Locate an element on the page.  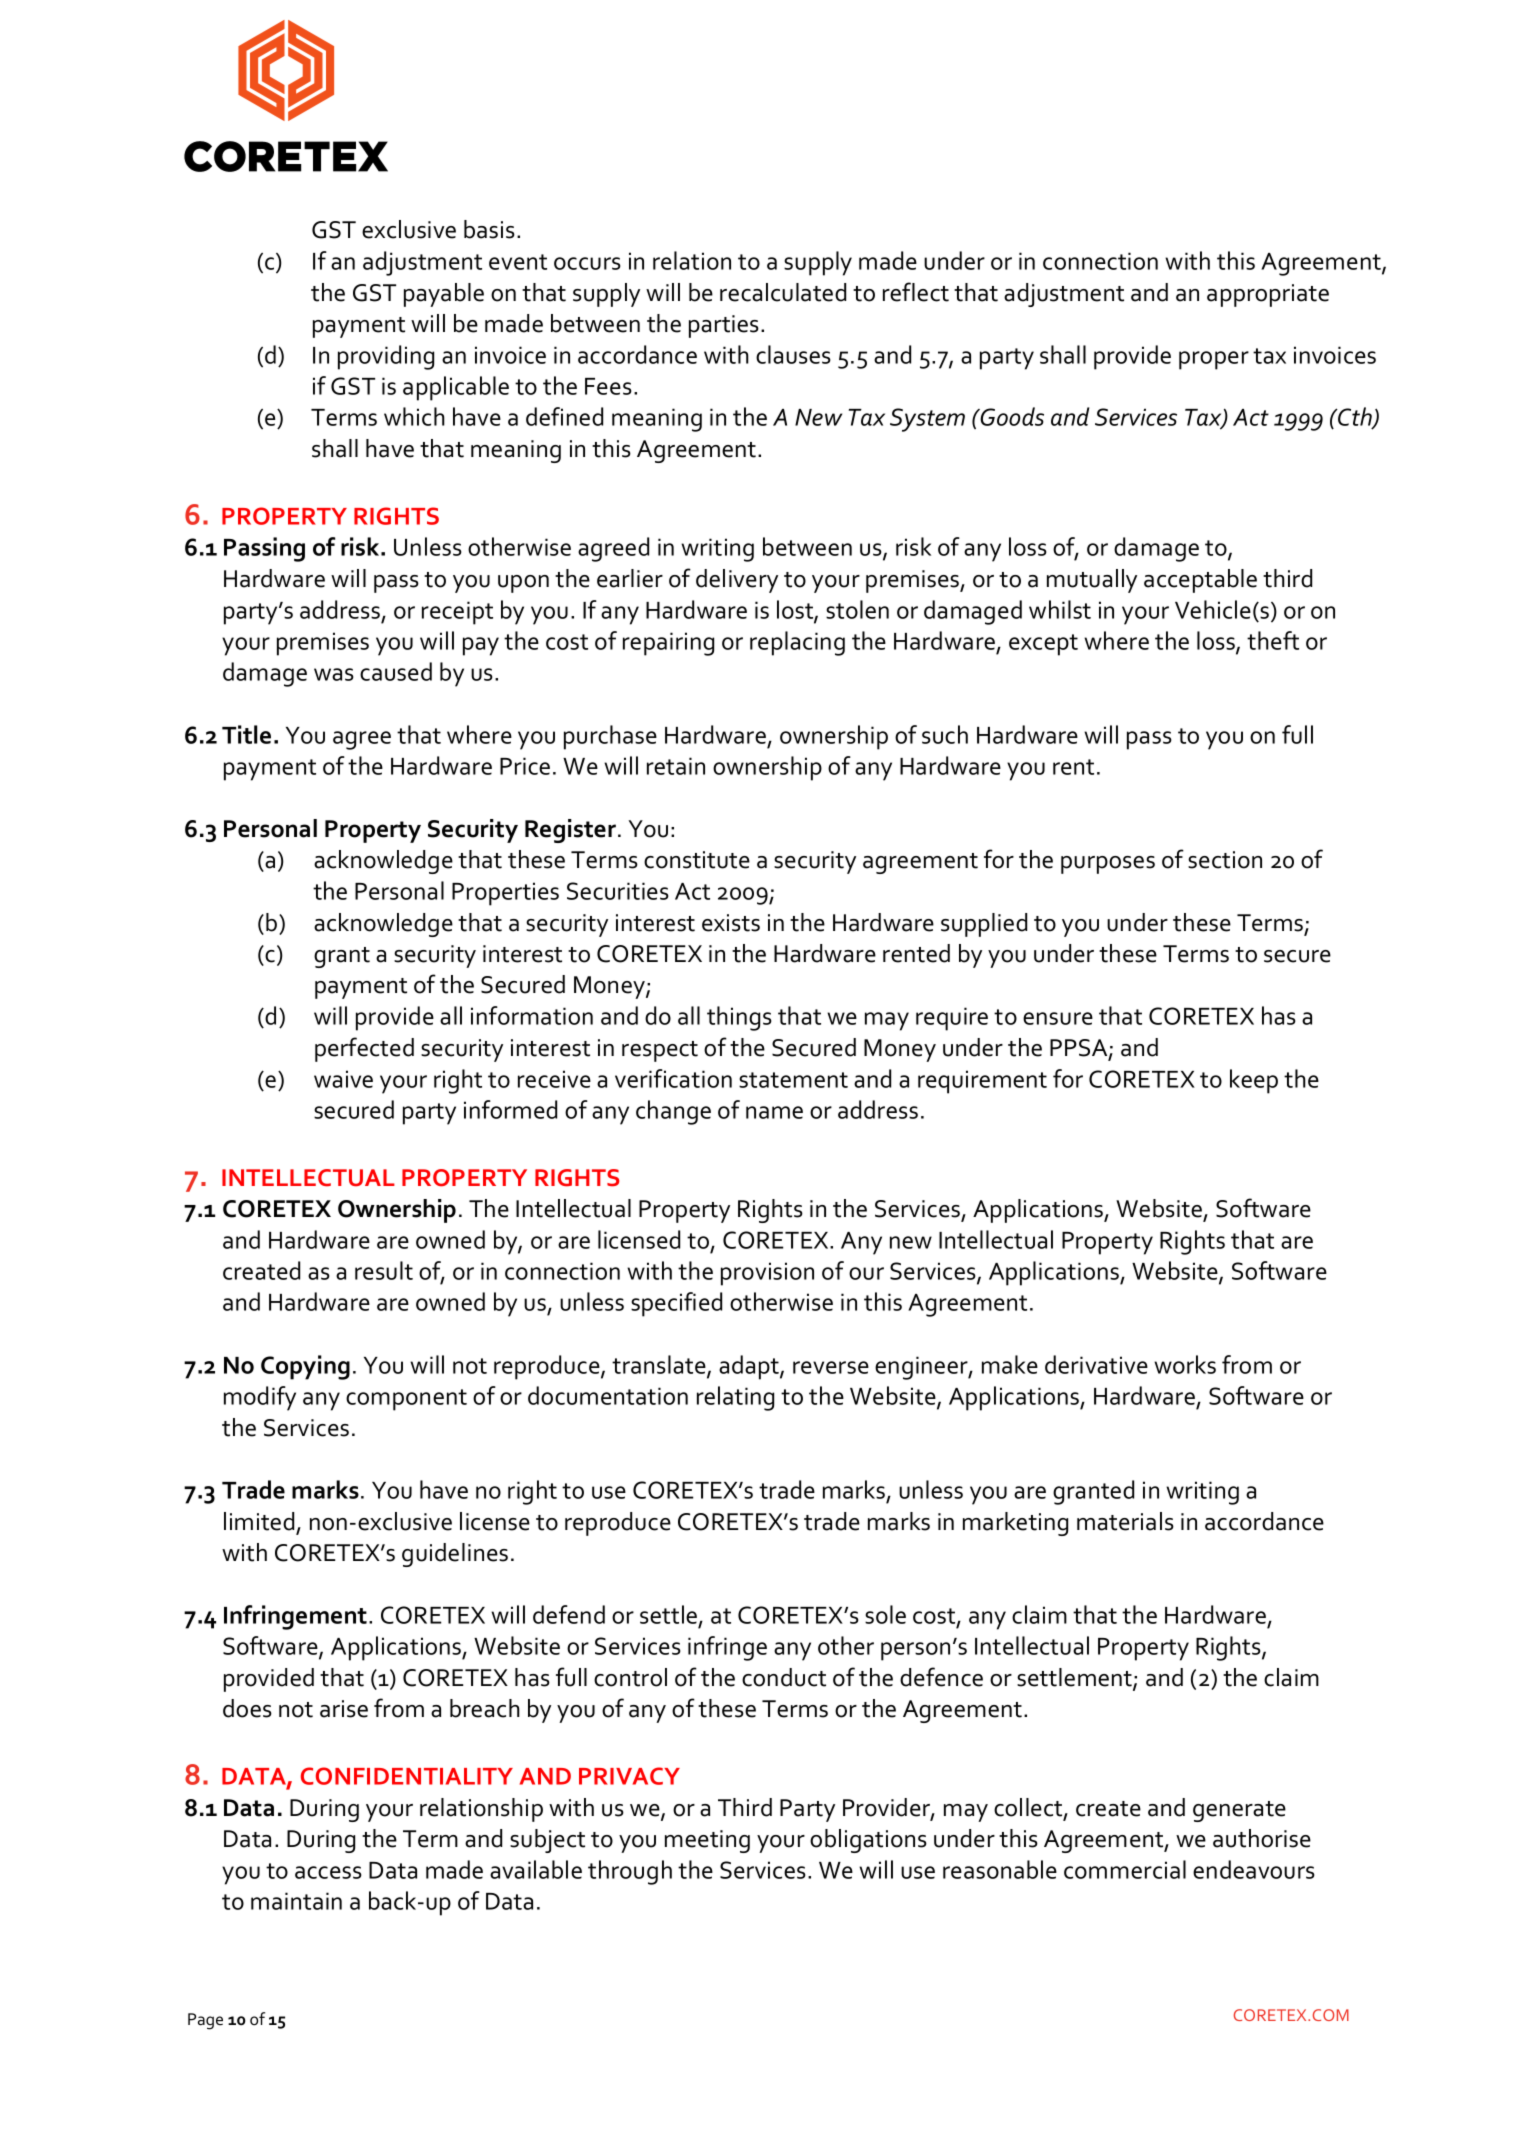
appropriate is located at coordinates (1268, 295).
